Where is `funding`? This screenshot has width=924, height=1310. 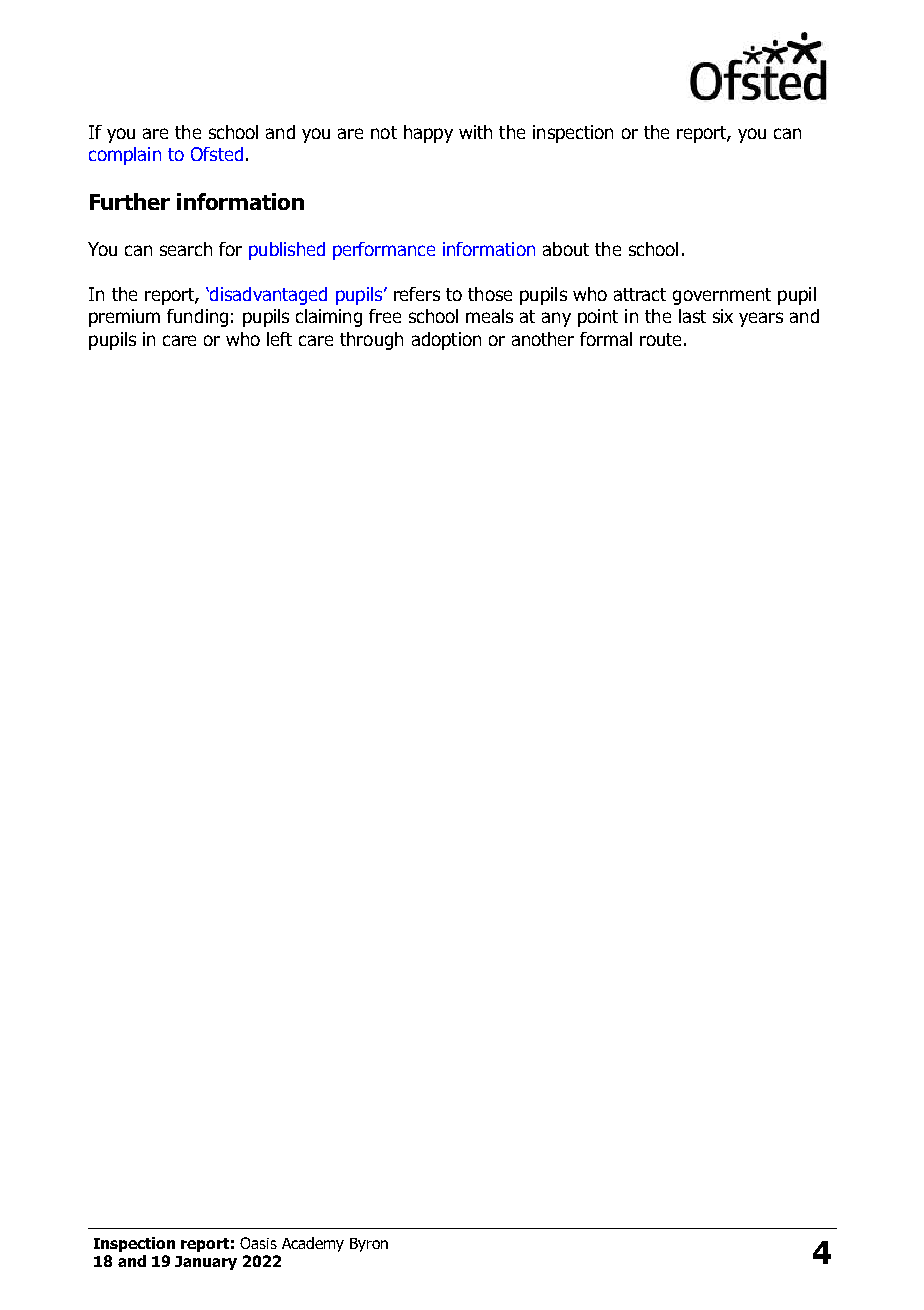 funding is located at coordinates (197, 318).
